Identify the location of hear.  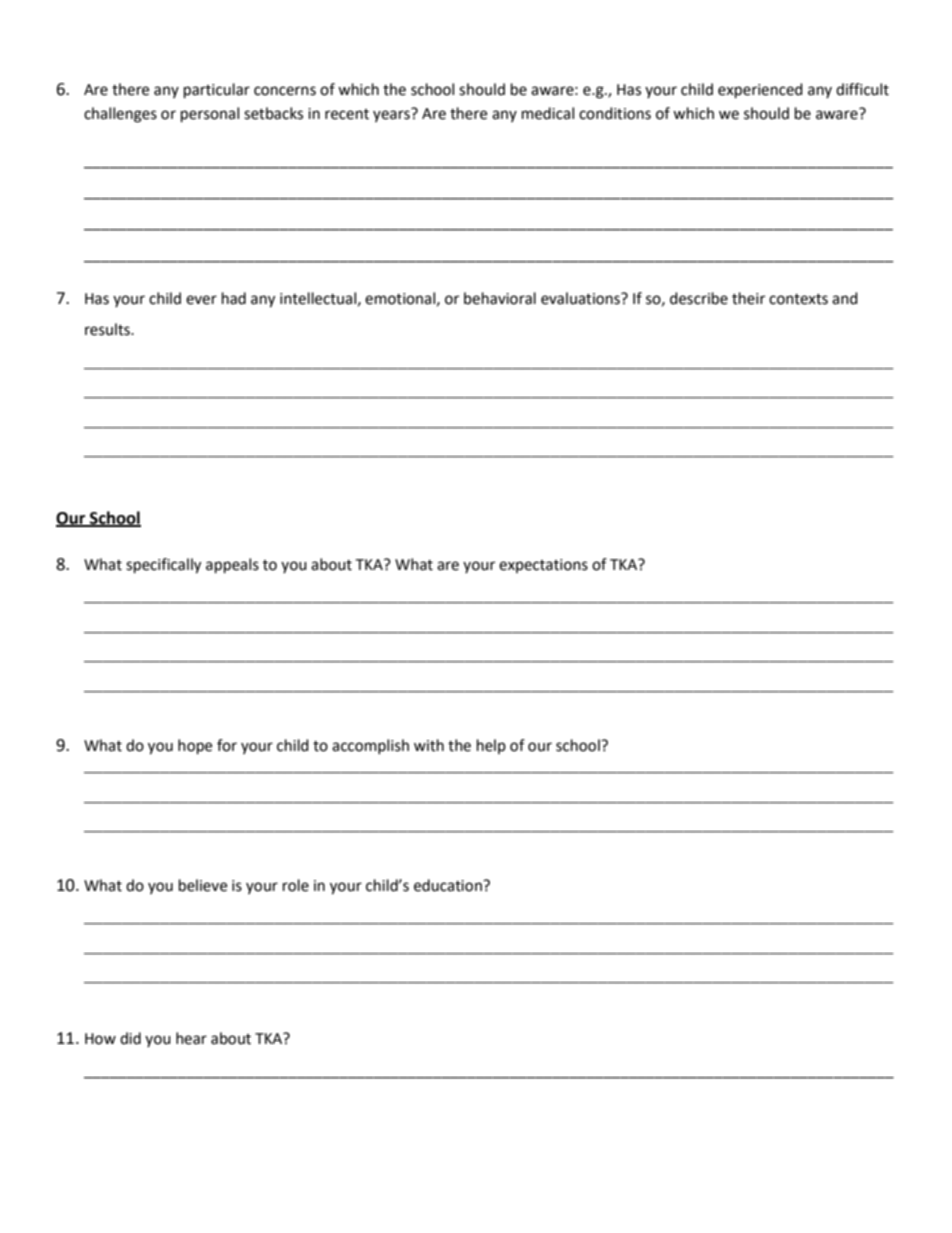
(191, 1038).
